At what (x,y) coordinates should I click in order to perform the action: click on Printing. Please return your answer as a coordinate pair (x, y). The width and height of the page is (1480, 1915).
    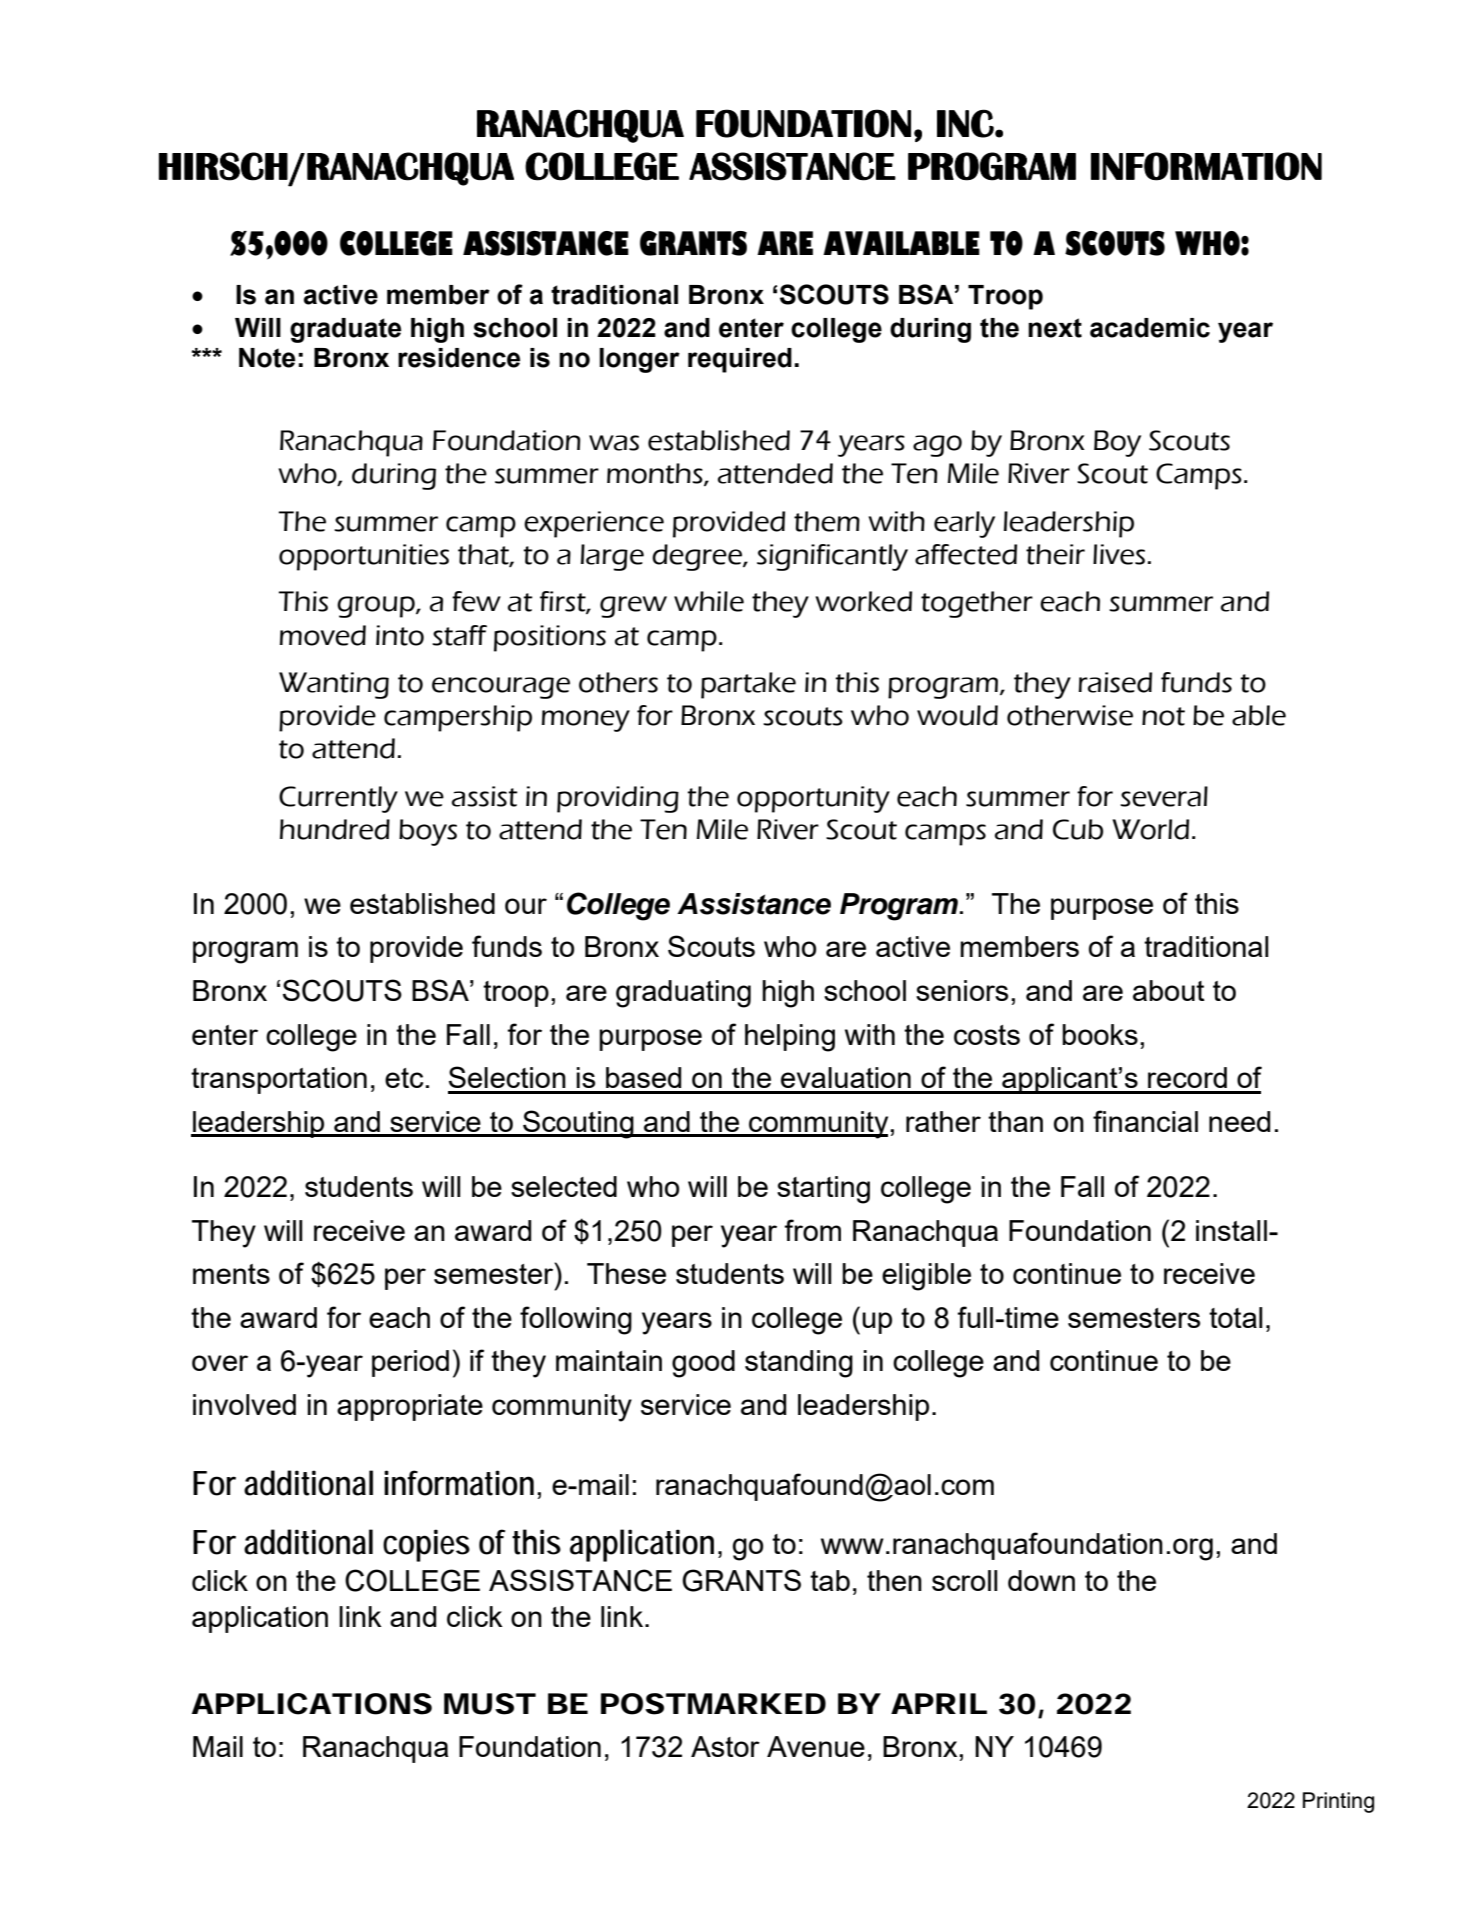
    Looking at the image, I should click on (1338, 1802).
